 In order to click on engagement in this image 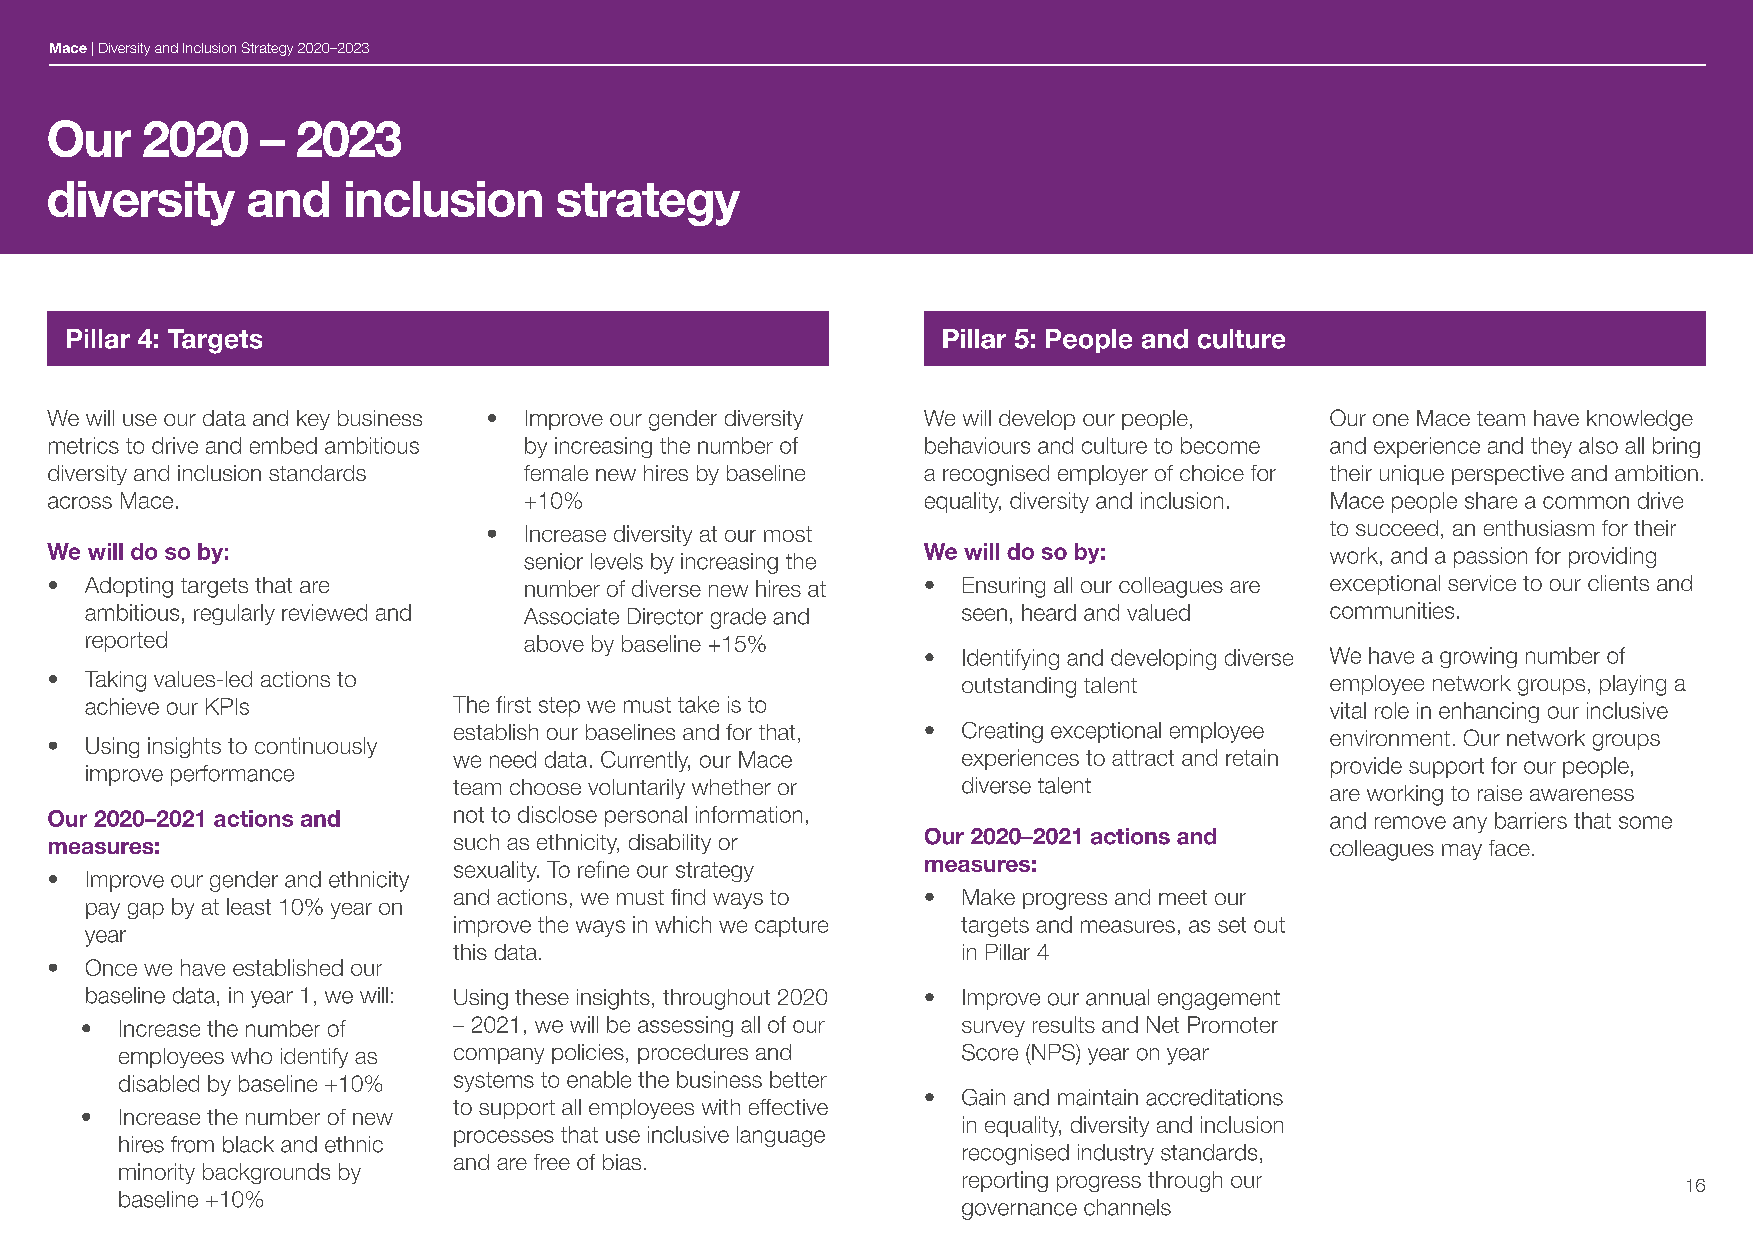, I will do `click(1219, 1000)`.
